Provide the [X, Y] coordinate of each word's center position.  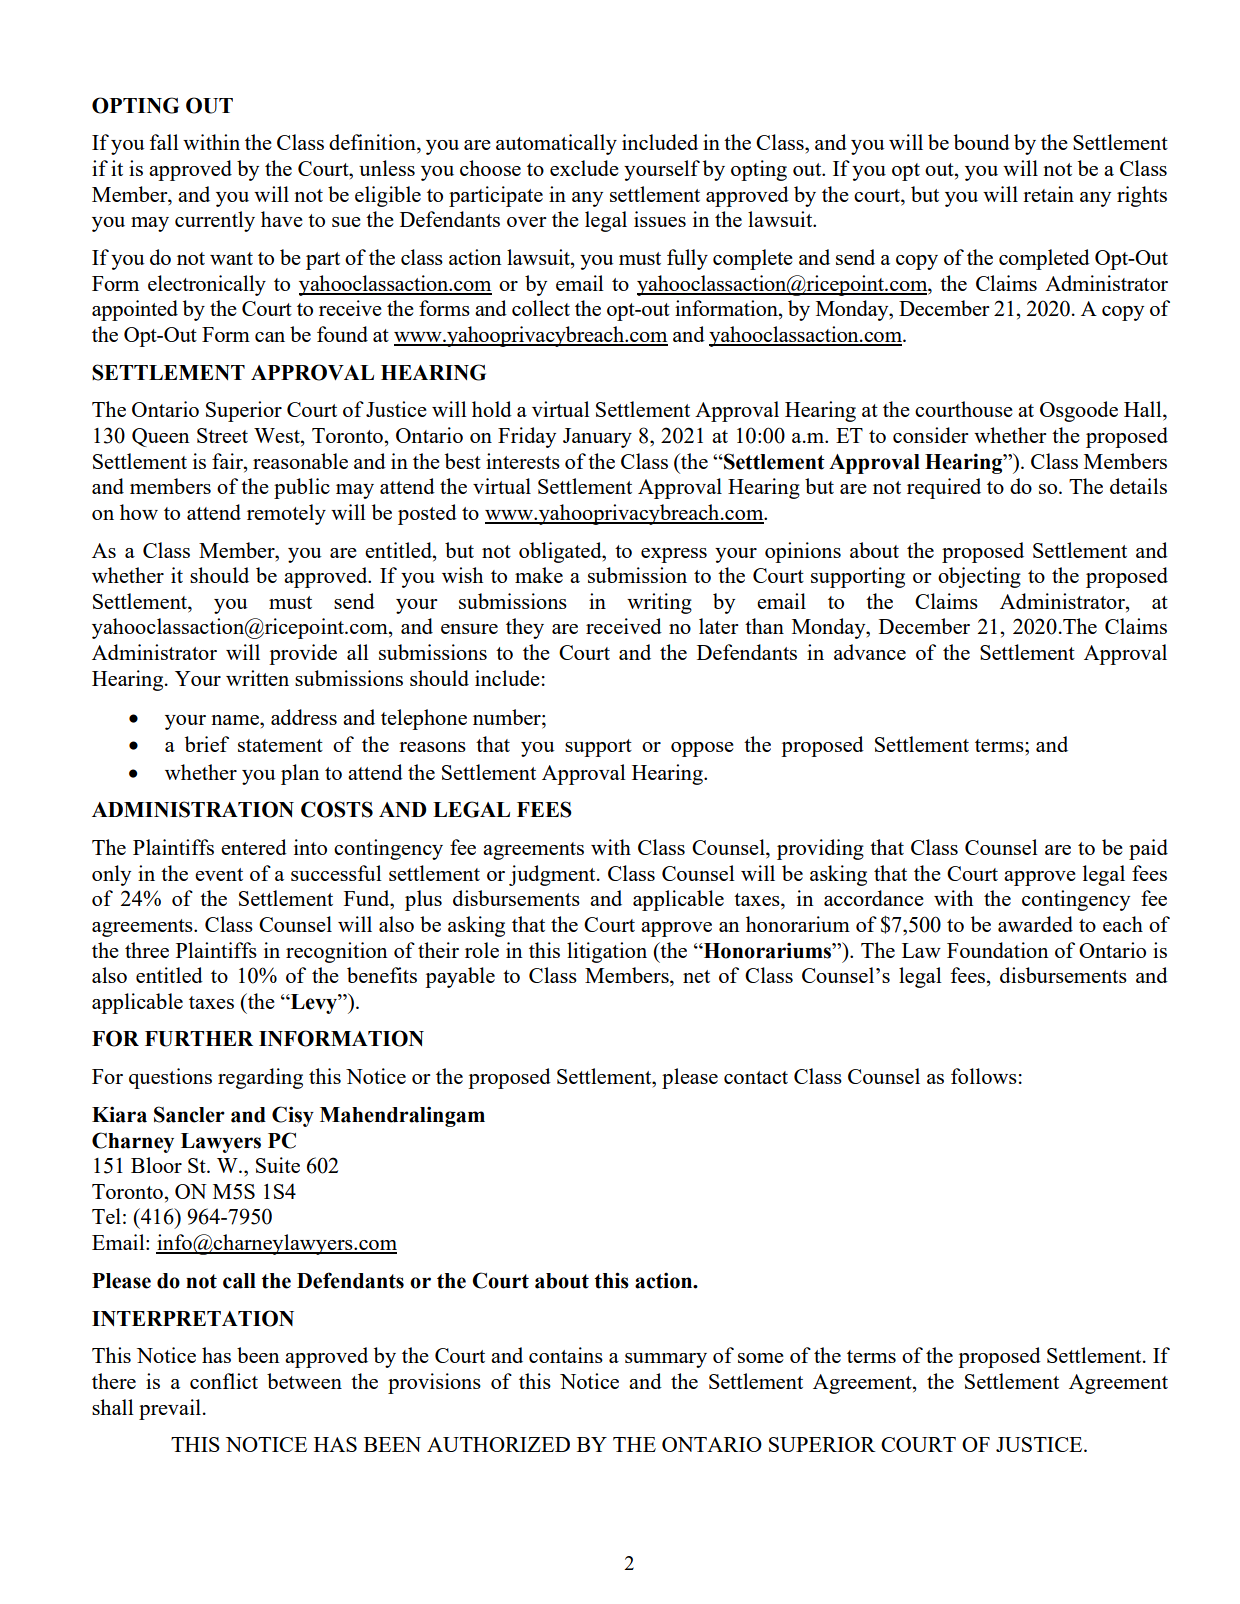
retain [1048, 194]
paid [1148, 849]
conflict [224, 1381]
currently [215, 221]
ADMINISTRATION [193, 809]
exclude [584, 168]
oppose [702, 749]
